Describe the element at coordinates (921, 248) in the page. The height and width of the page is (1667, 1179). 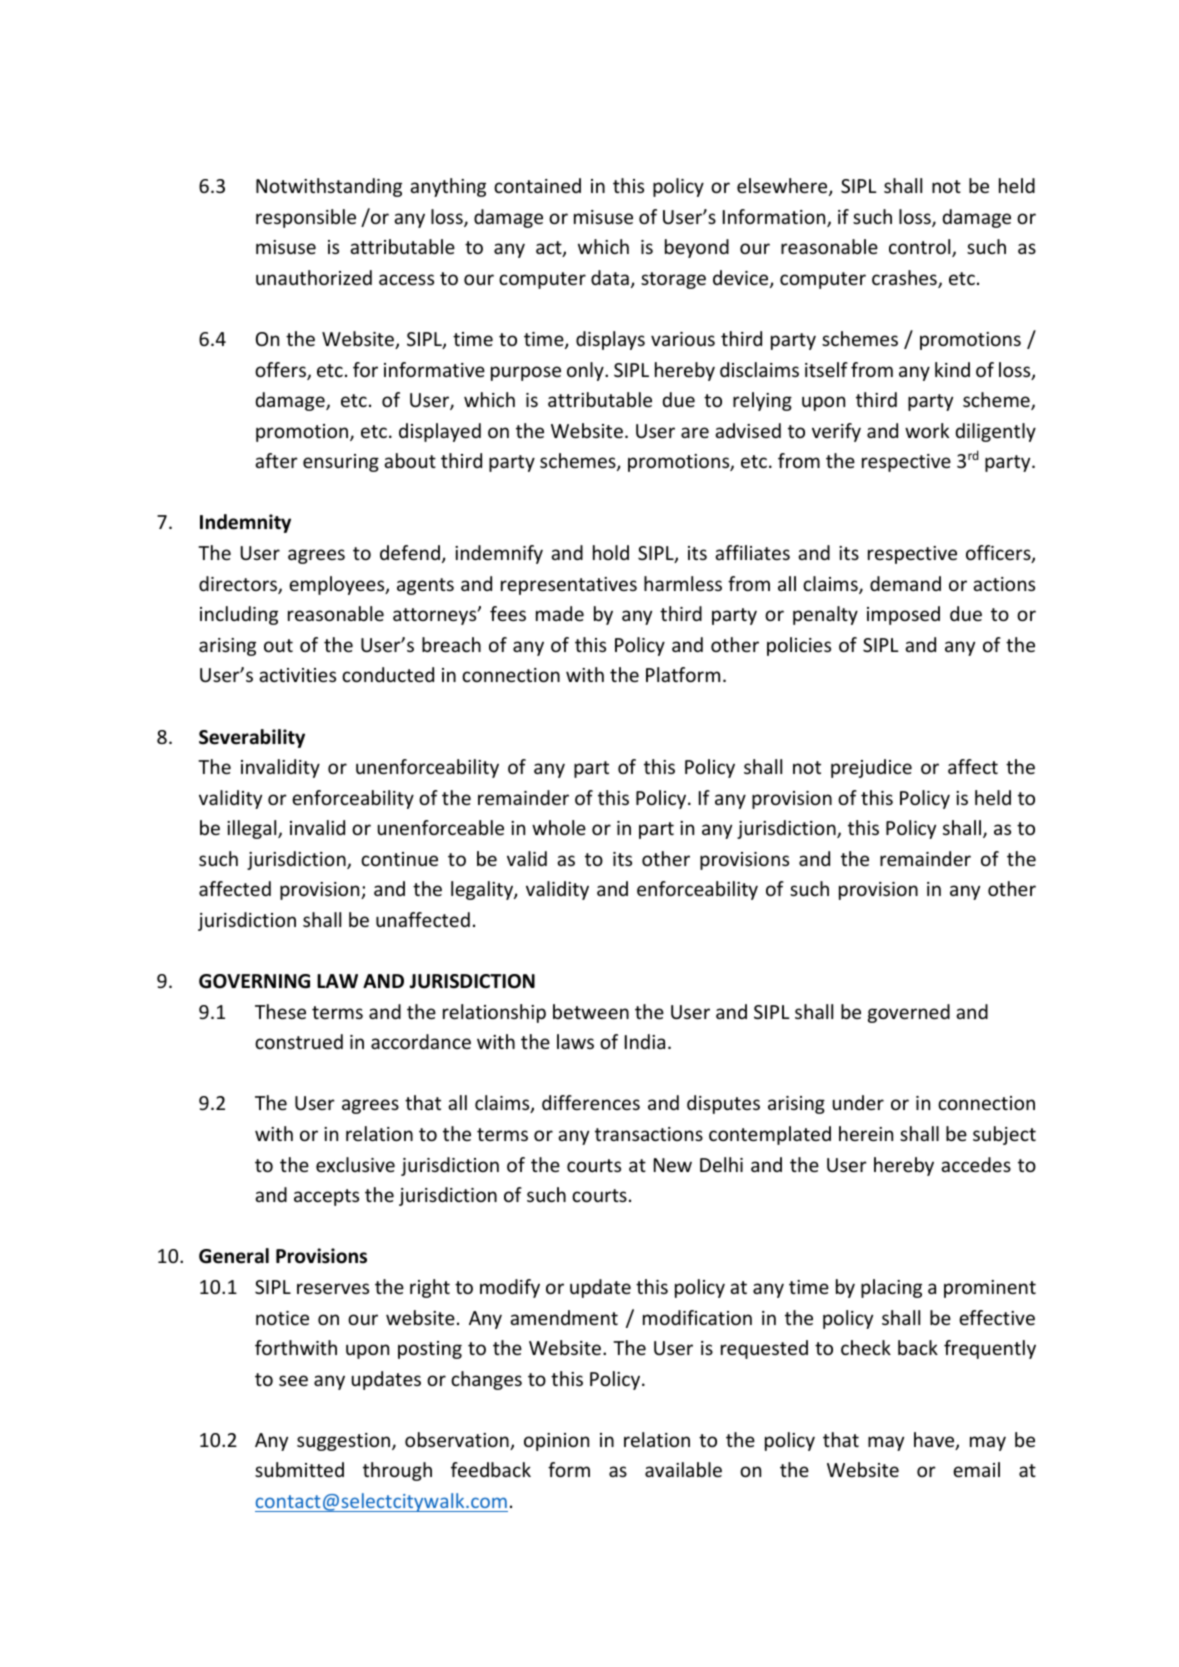
I see `control` at that location.
